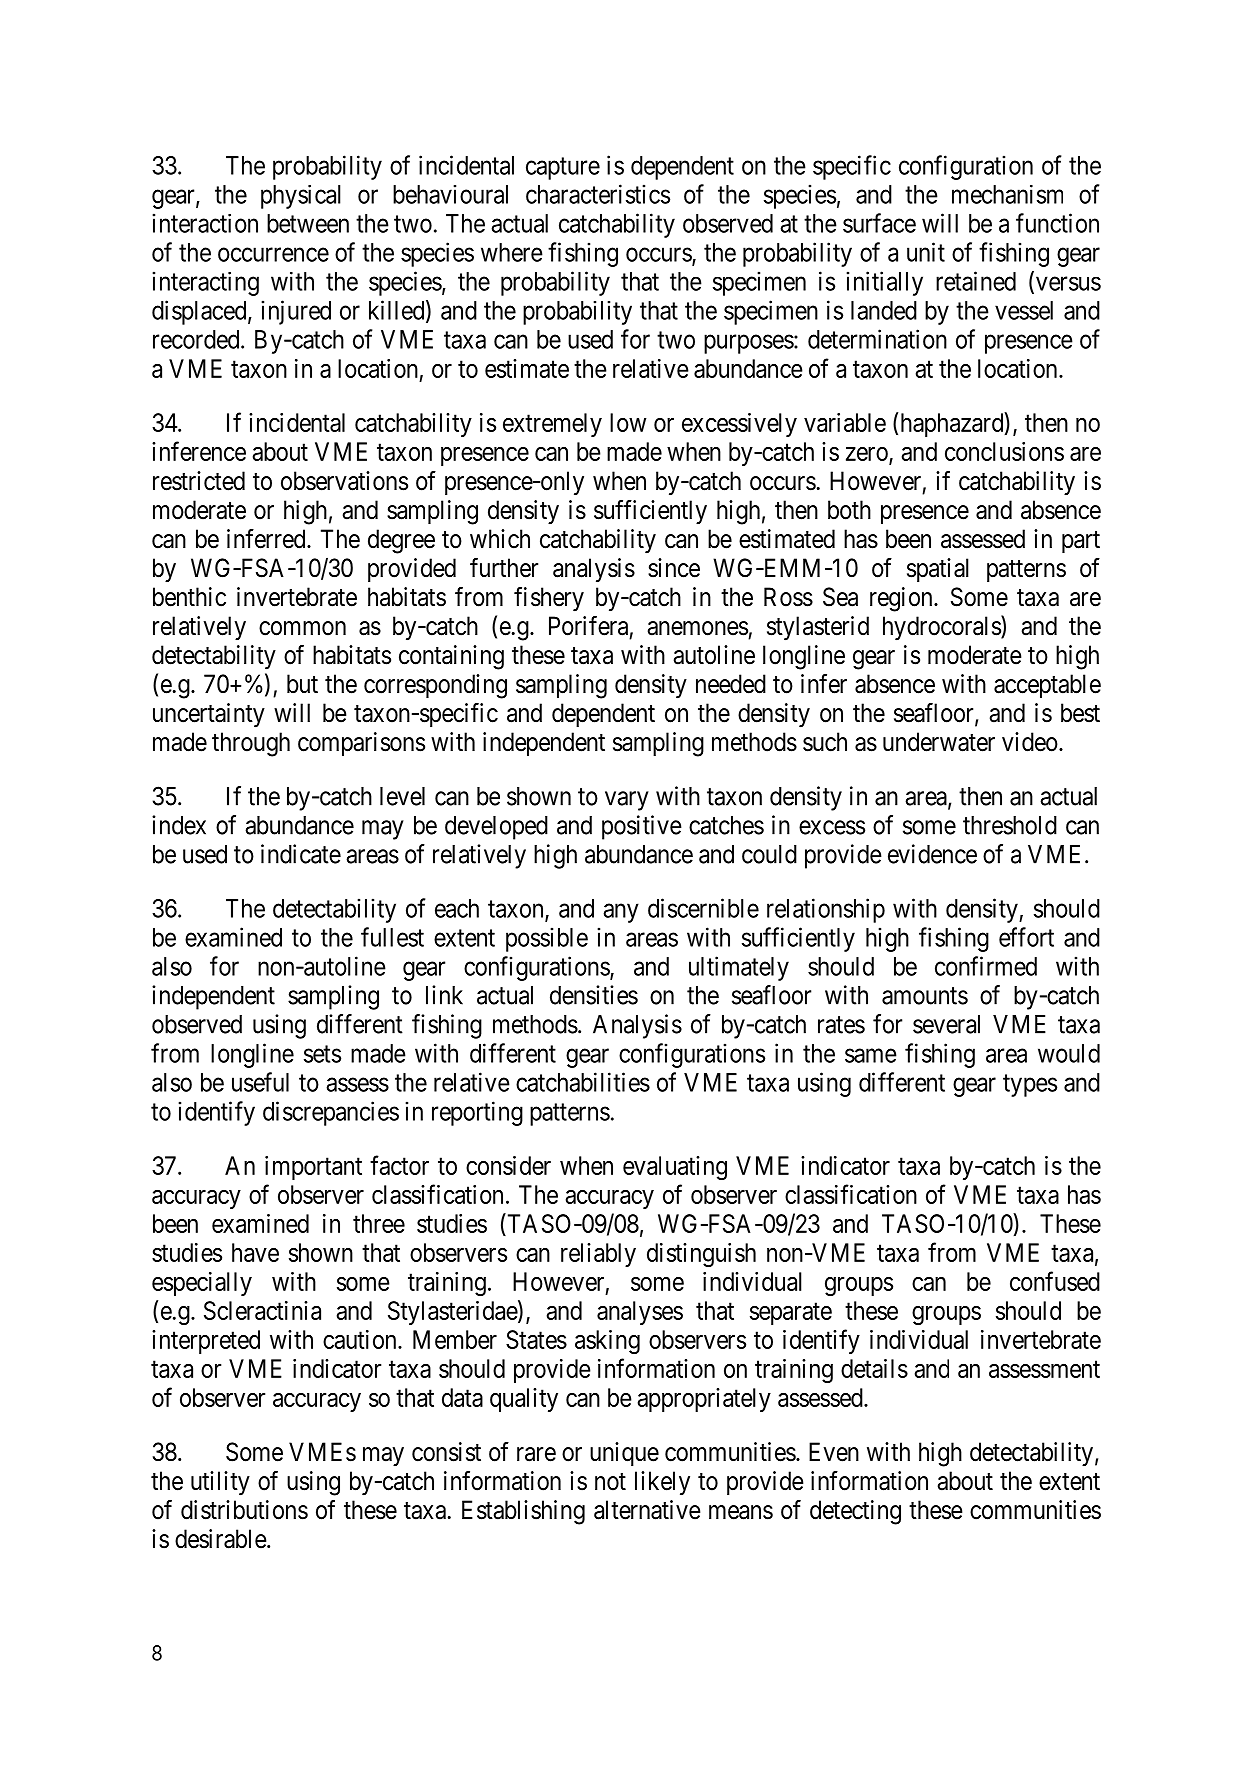 The image size is (1251, 1770). Describe the element at coordinates (1007, 194) in the document. I see `mechanism` at that location.
